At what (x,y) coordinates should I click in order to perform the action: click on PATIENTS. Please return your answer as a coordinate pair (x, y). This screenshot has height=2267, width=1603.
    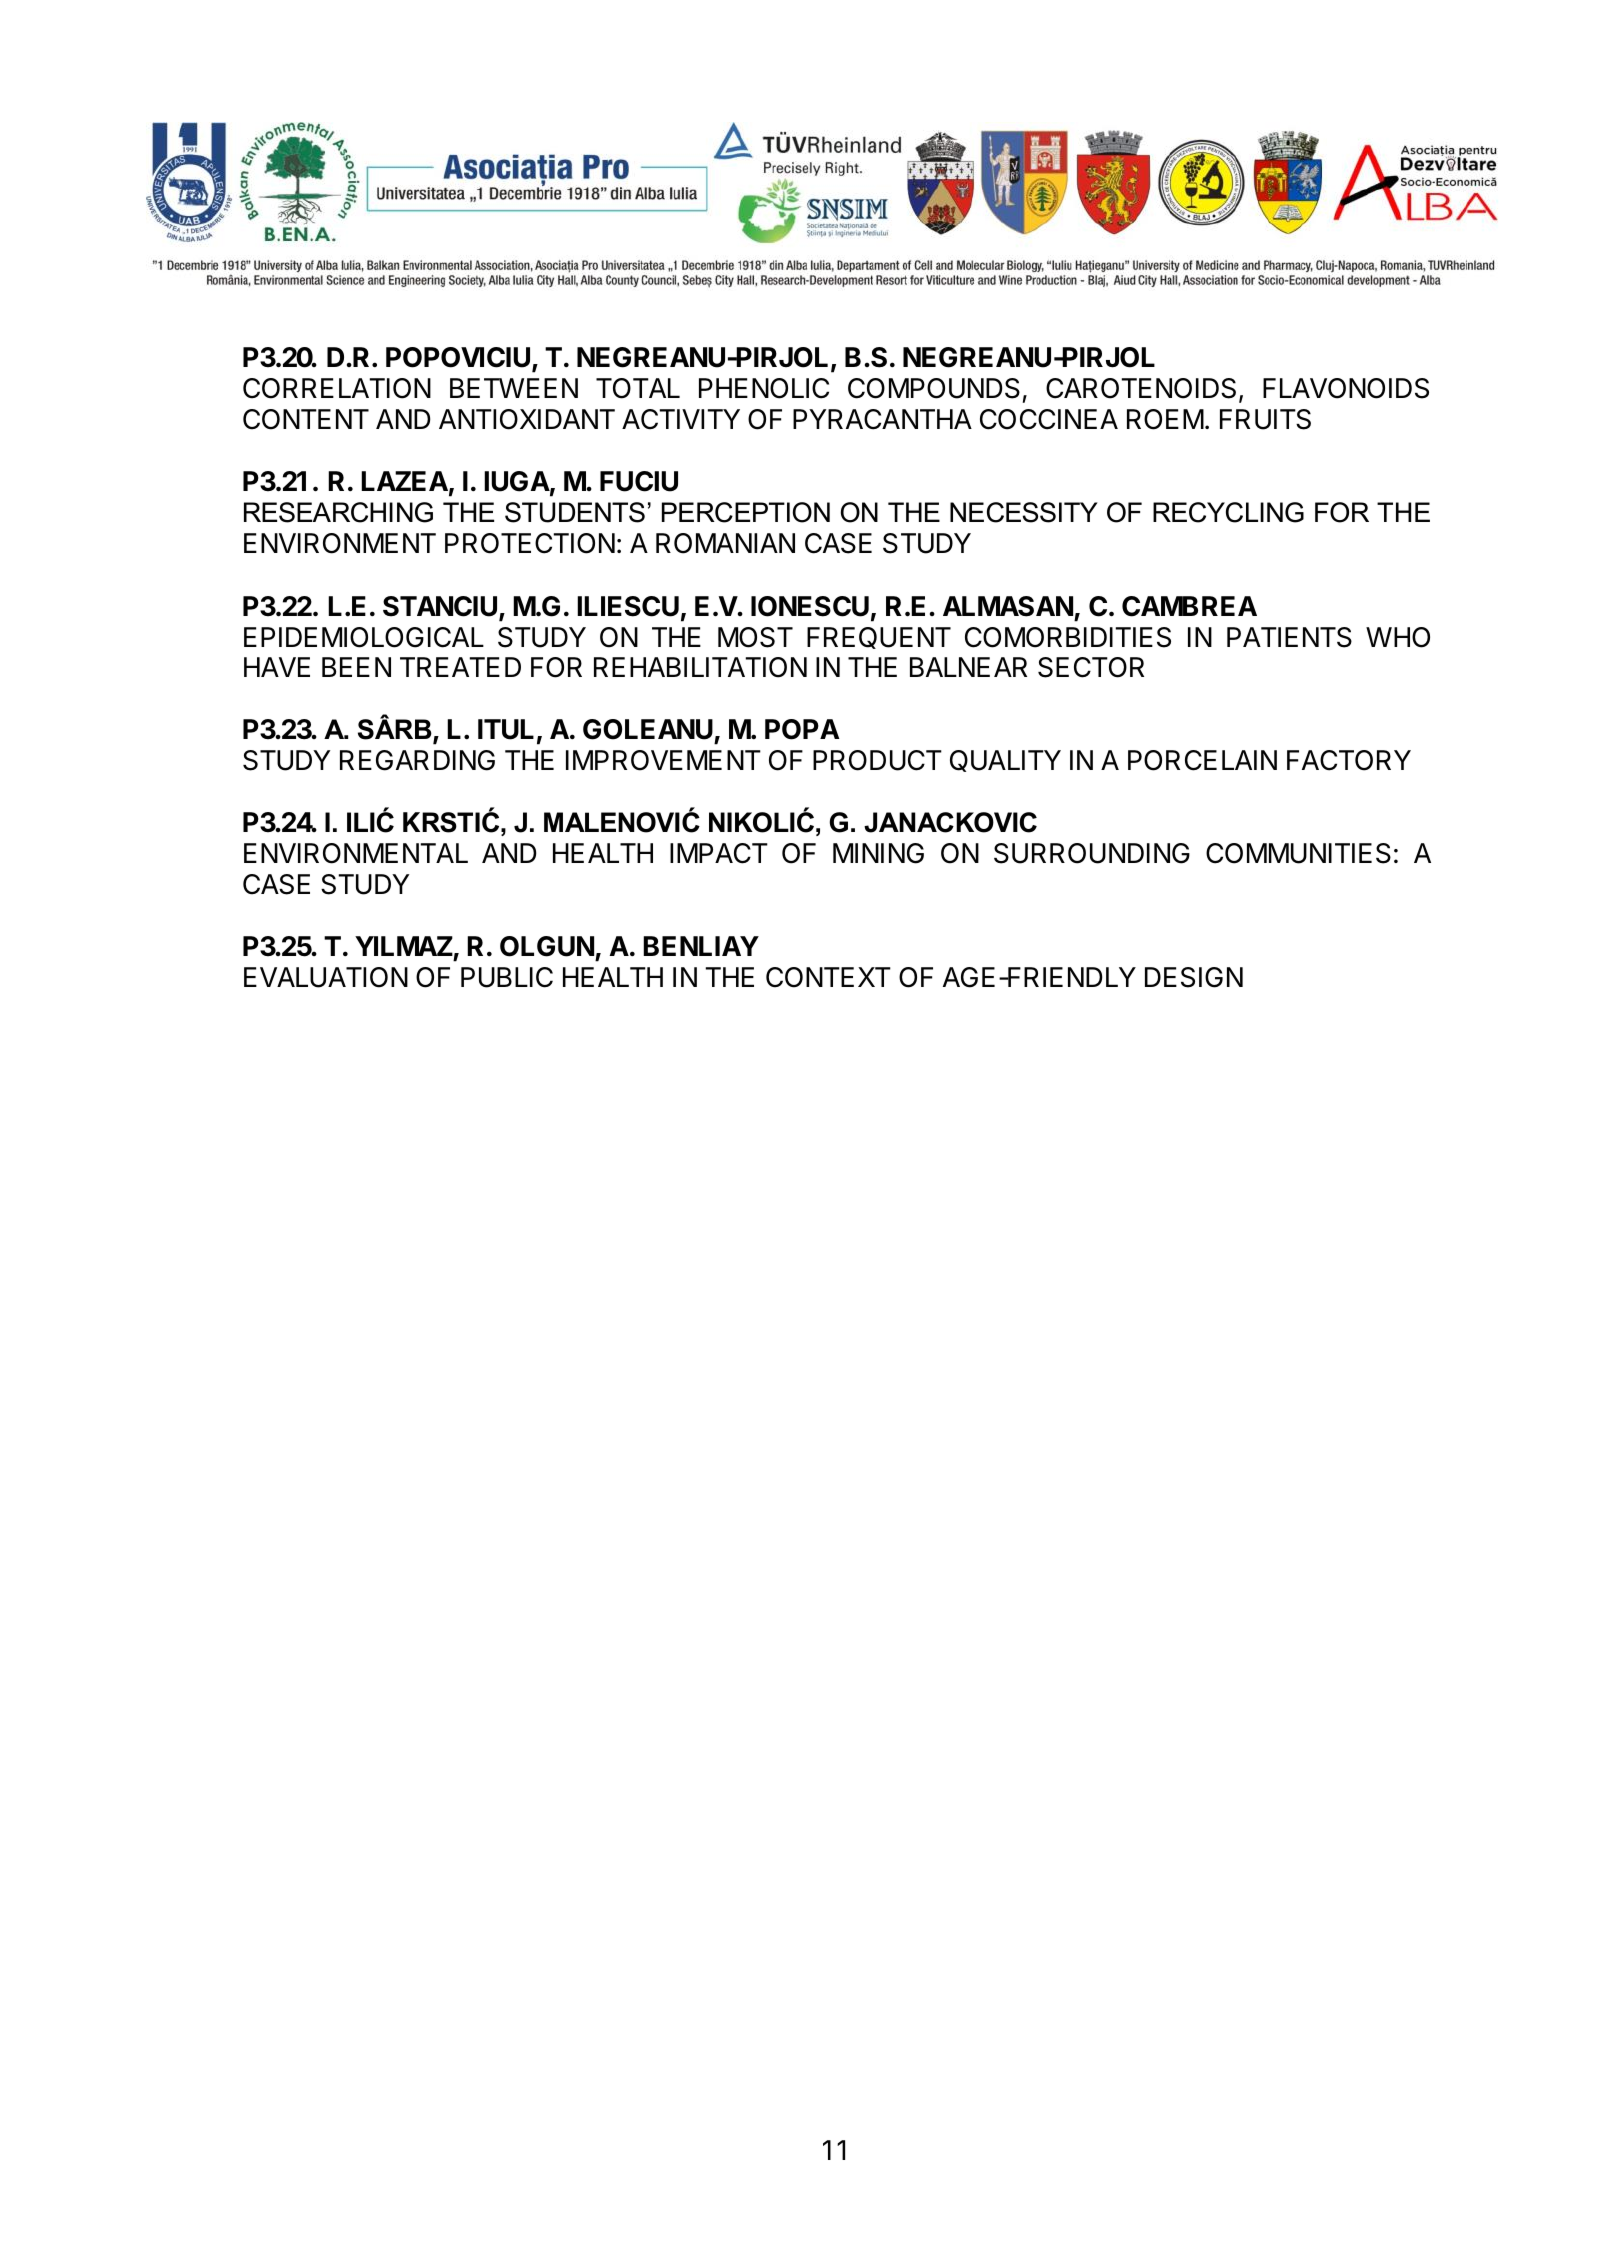
    Looking at the image, I should click on (1289, 637).
